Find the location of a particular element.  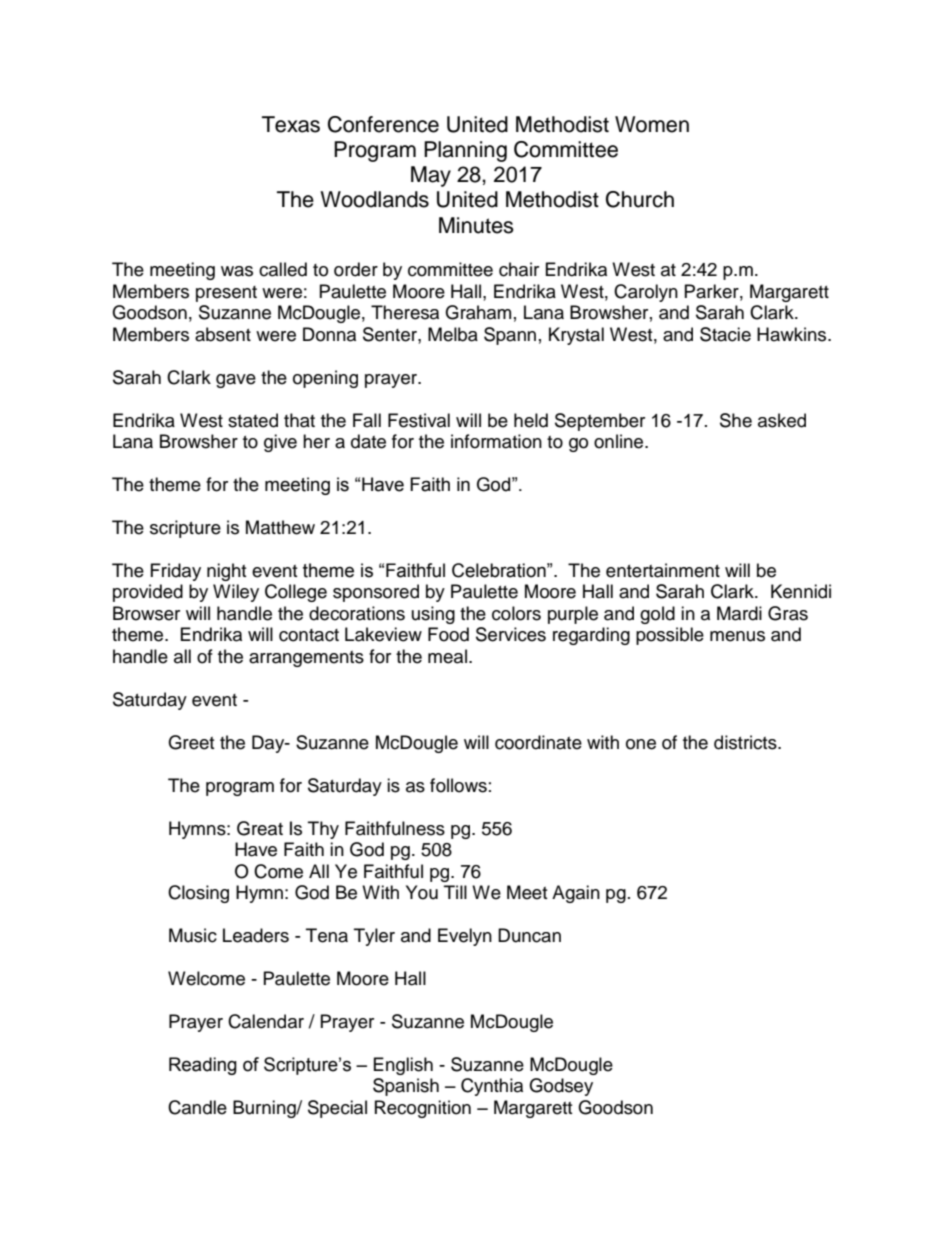

Planning is located at coordinates (465, 151).
